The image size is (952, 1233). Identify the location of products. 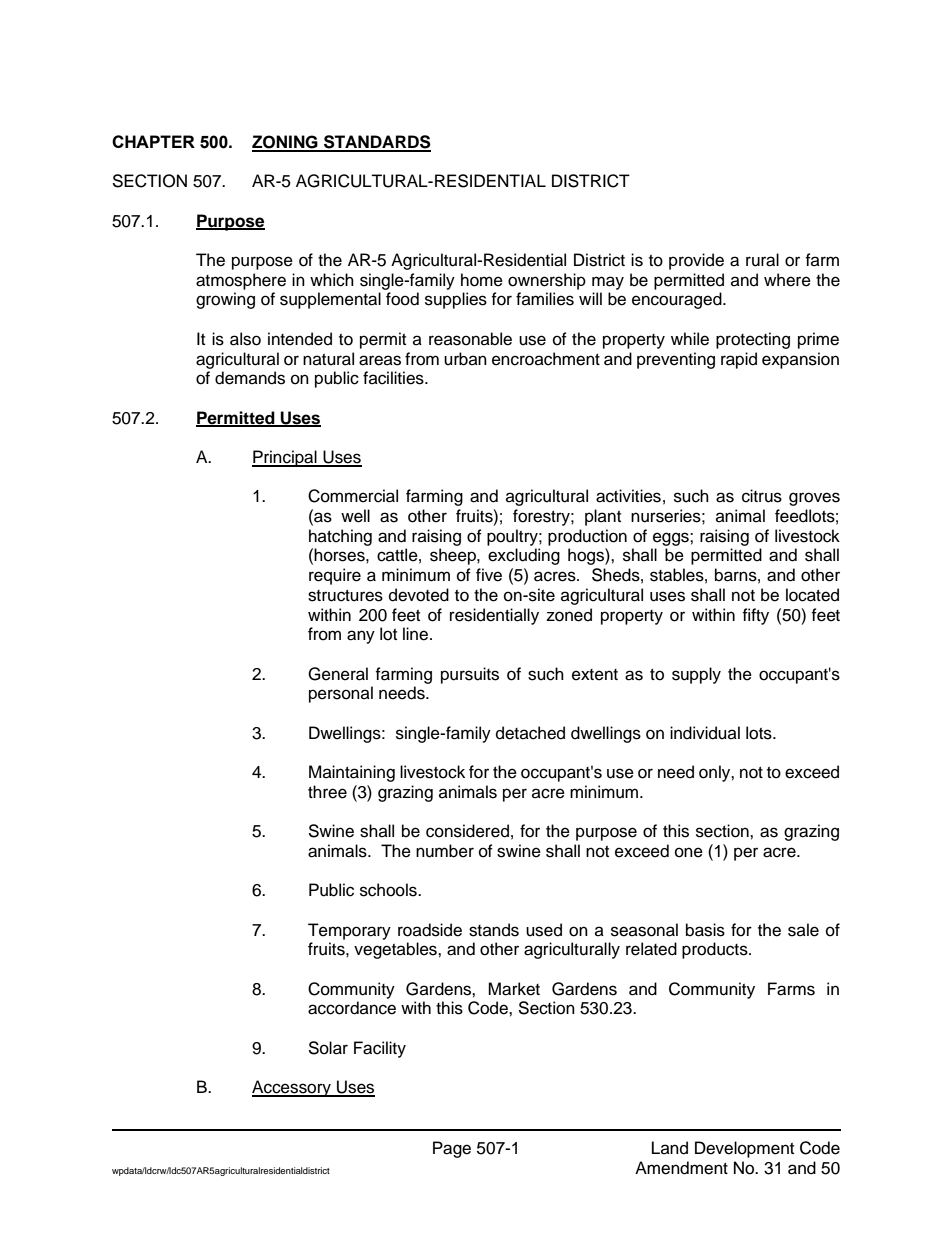
(716, 950).
